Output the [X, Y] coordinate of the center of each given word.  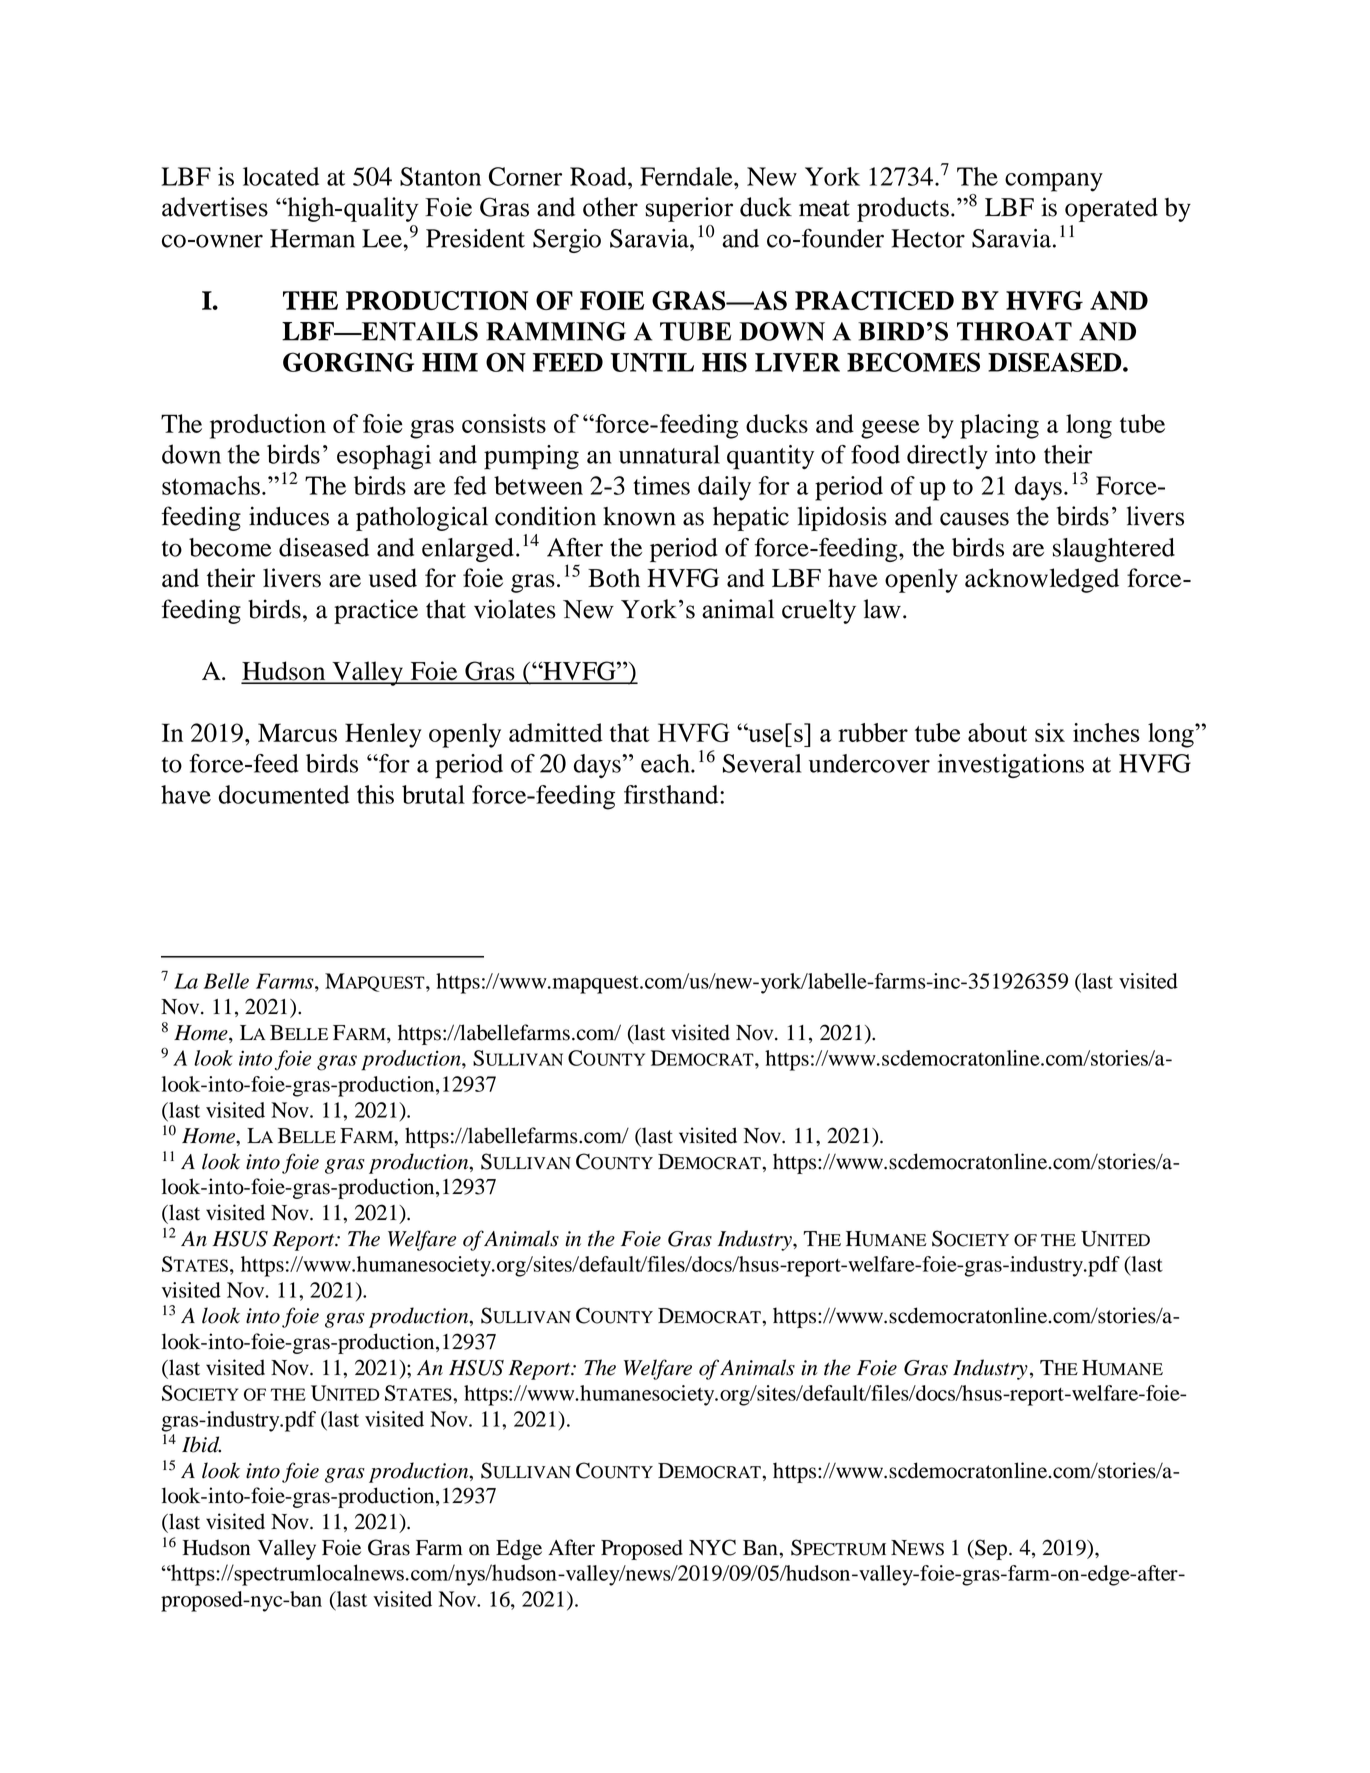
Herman [312, 238]
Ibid [201, 1444]
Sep [991, 1549]
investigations [1011, 766]
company [1054, 182]
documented [284, 794]
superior [689, 209]
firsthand [672, 794]
